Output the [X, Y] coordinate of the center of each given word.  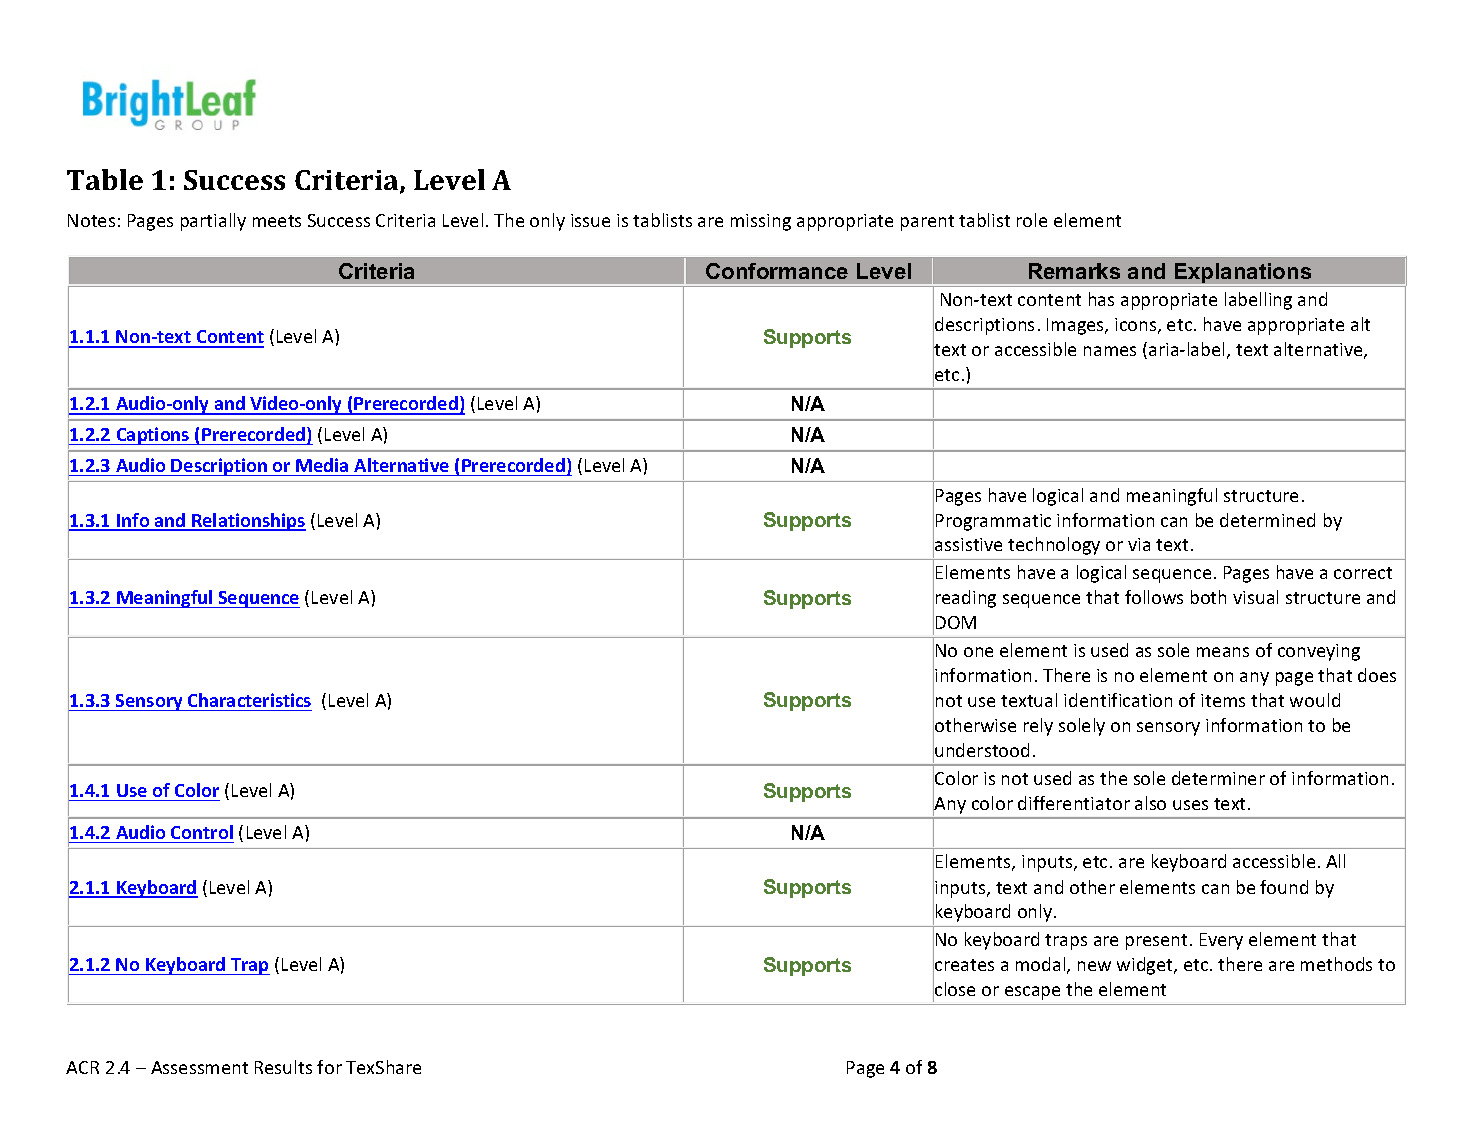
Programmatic [993, 522]
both [1208, 597]
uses [1190, 805]
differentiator [1074, 803]
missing [761, 222]
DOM [956, 622]
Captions [153, 436]
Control [202, 832]
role [1032, 220]
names [1110, 351]
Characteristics [249, 700]
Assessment [199, 1067]
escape [1032, 993]
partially [213, 222]
